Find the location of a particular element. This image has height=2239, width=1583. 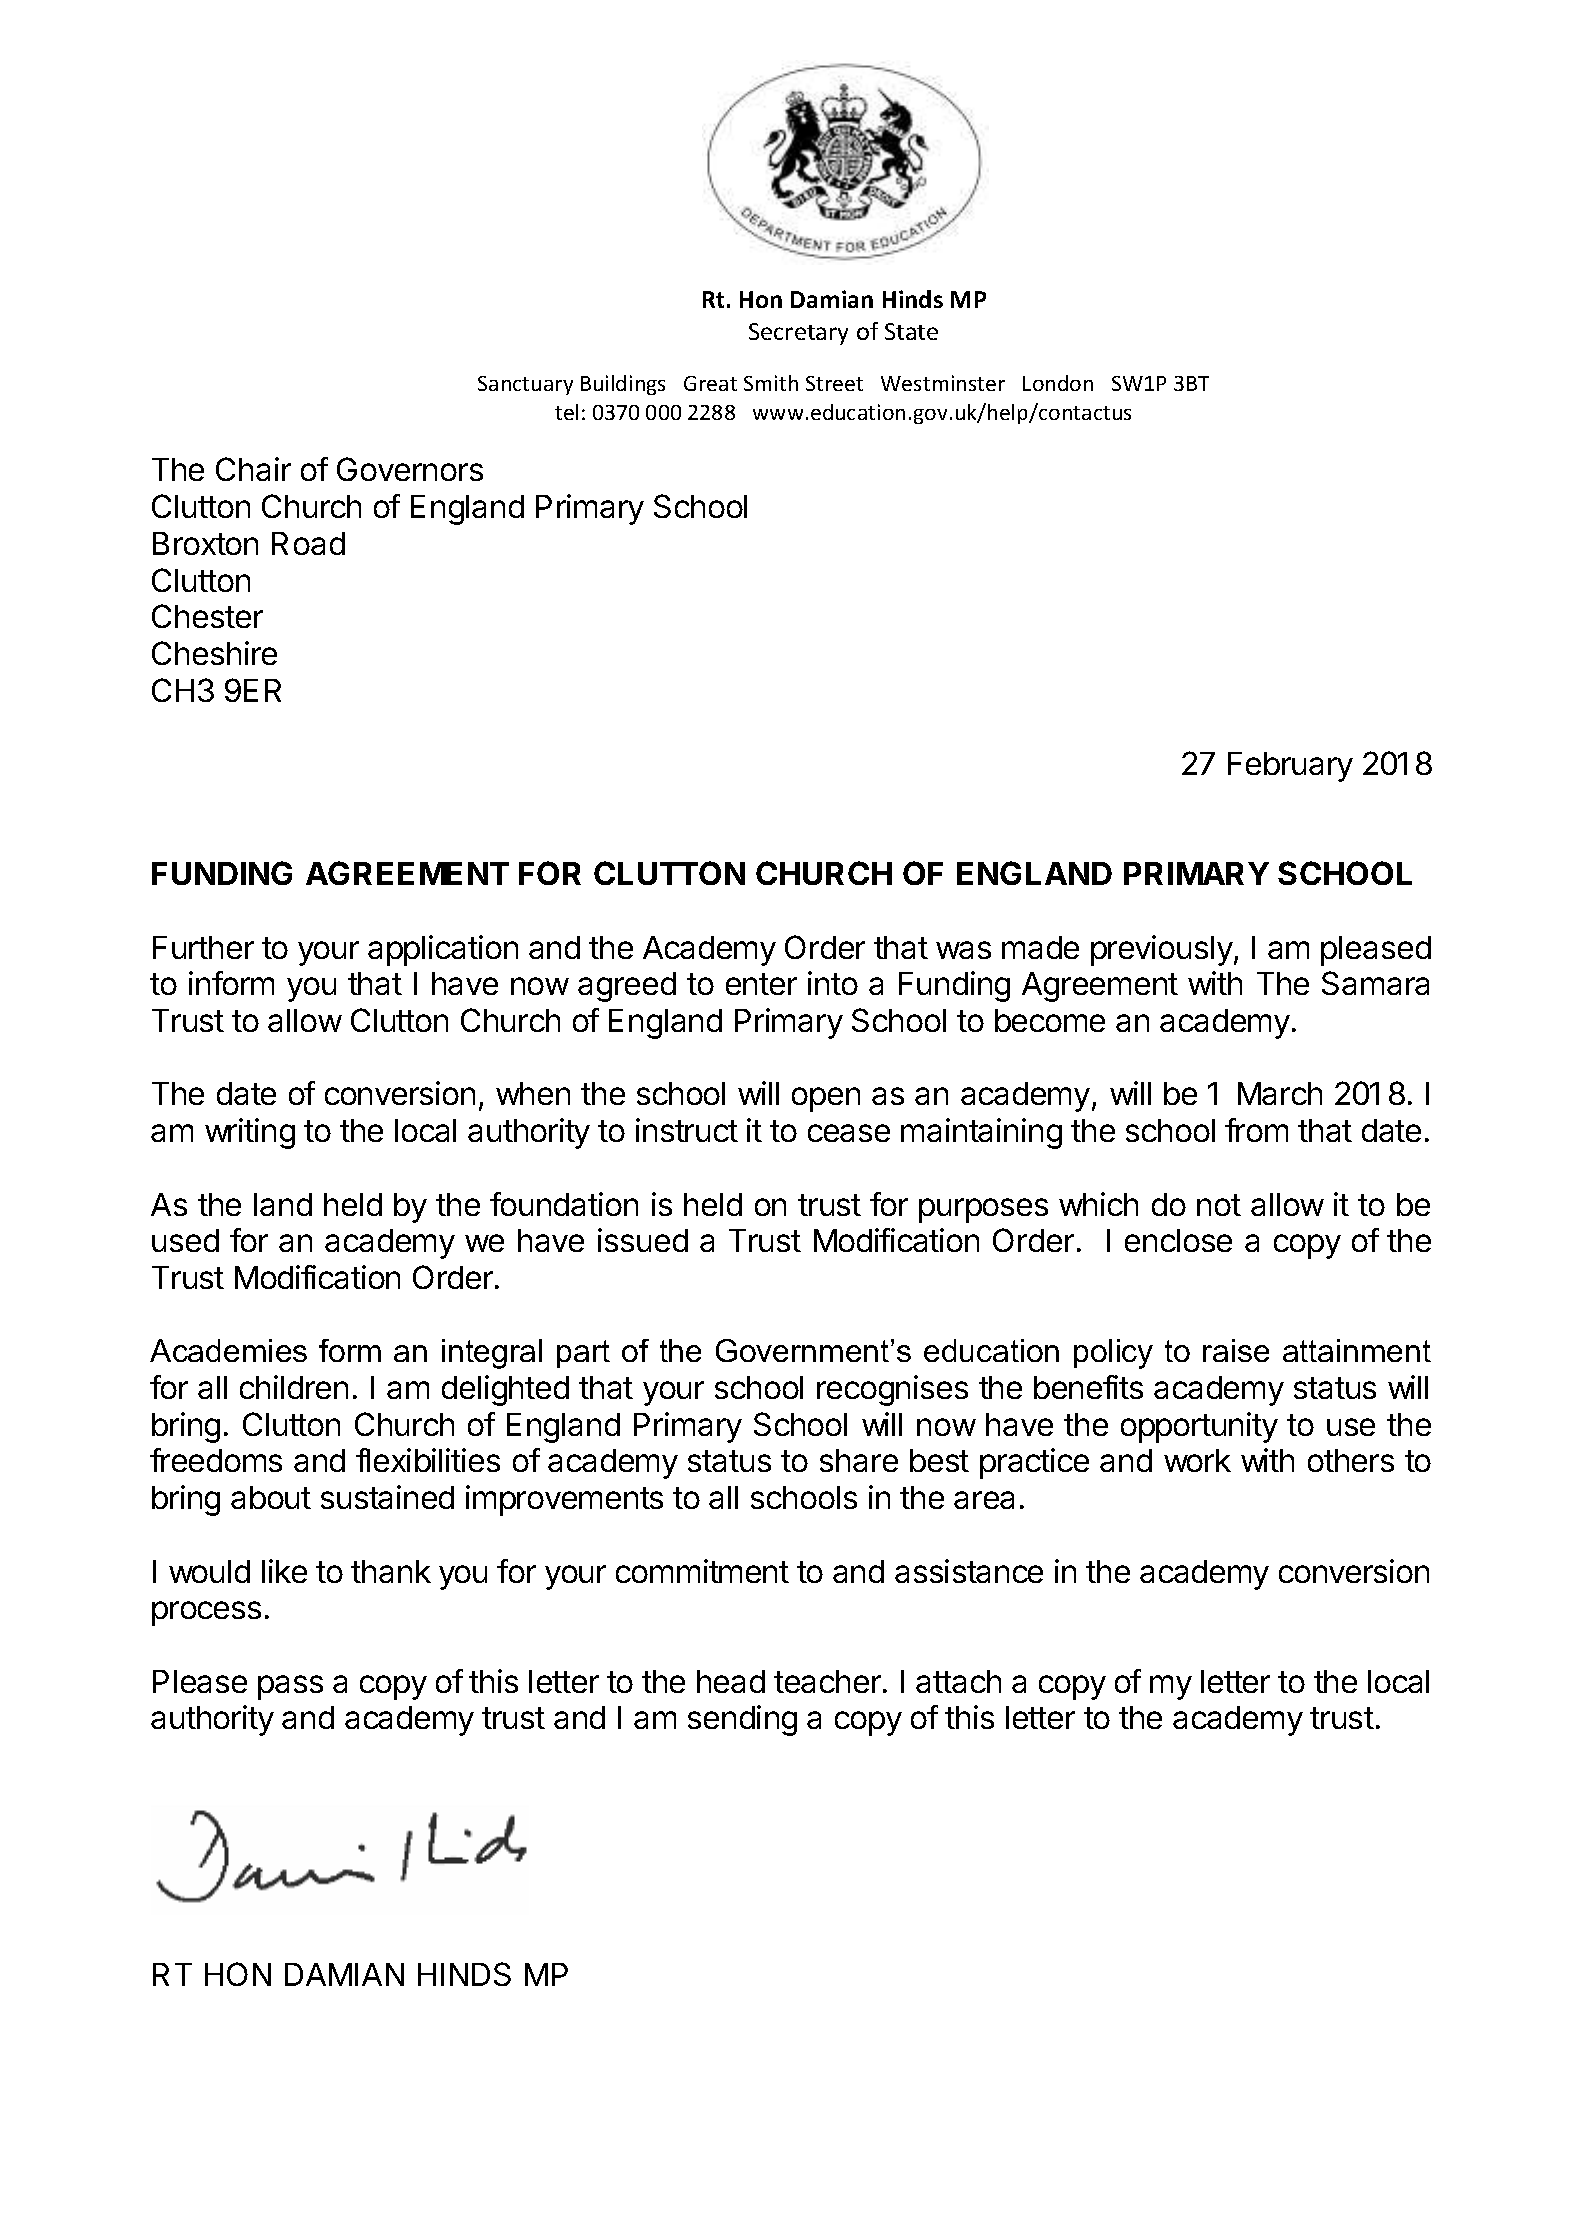

Chair is located at coordinates (253, 469).
